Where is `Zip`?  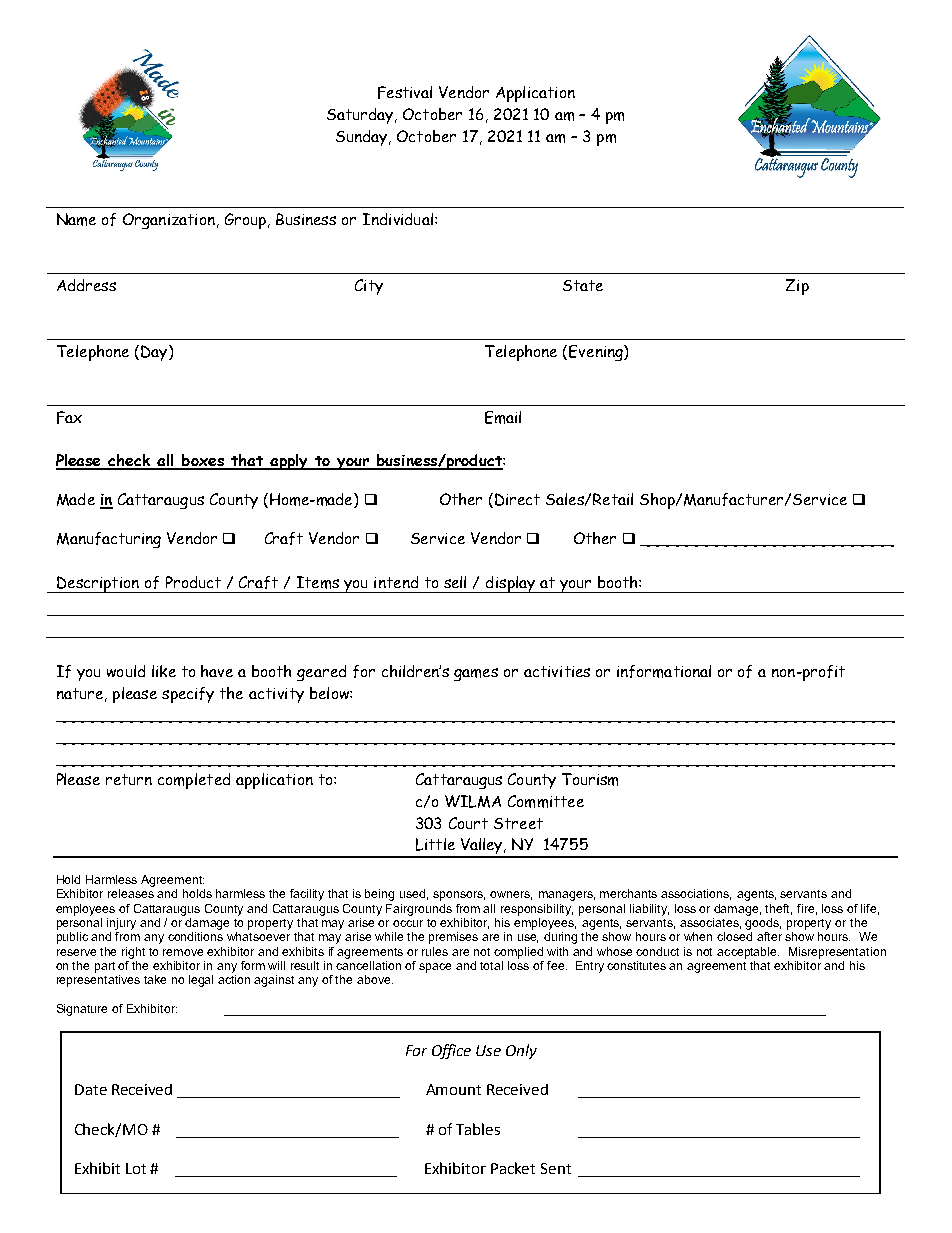
Zip is located at coordinates (797, 287).
